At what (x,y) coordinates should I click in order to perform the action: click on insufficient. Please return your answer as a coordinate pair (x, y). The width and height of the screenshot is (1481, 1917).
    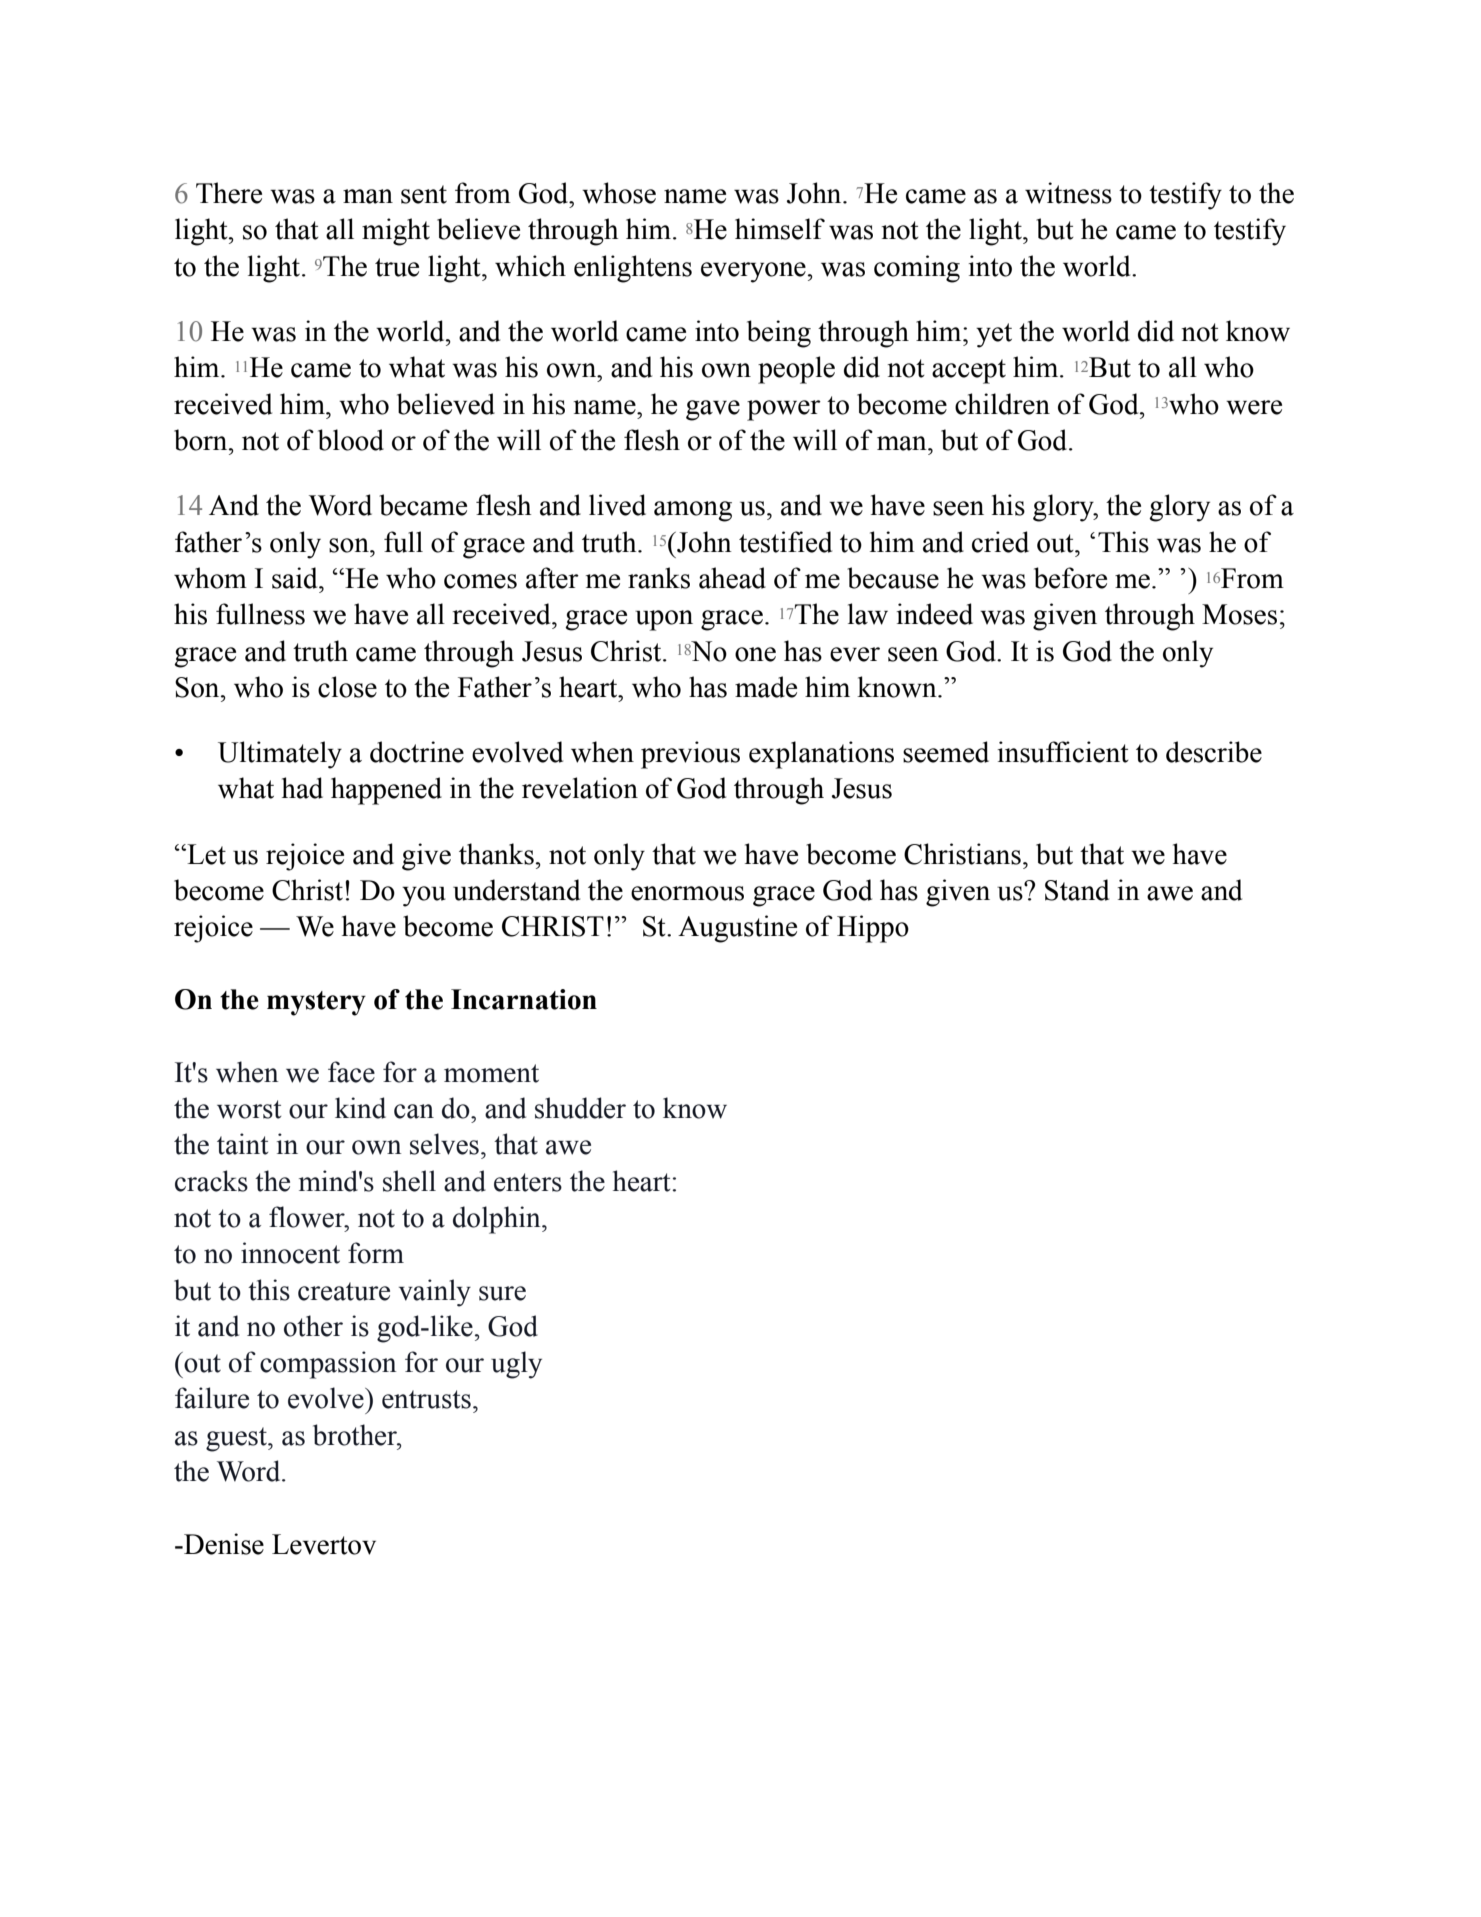
    Looking at the image, I should click on (1063, 752).
